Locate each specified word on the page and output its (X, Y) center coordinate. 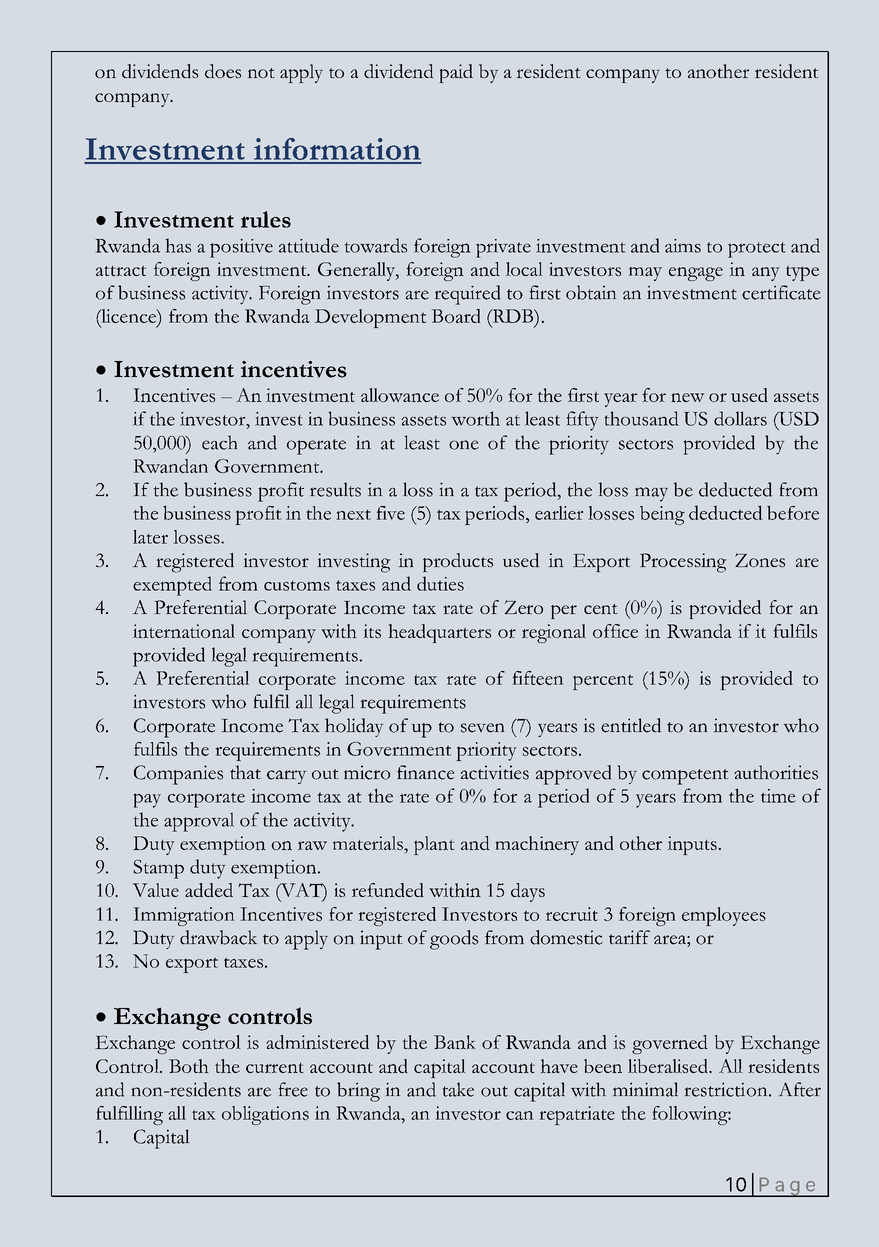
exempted (172, 586)
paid (456, 73)
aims (683, 246)
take (458, 1089)
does (223, 71)
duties (440, 583)
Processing (683, 563)
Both (188, 1066)
